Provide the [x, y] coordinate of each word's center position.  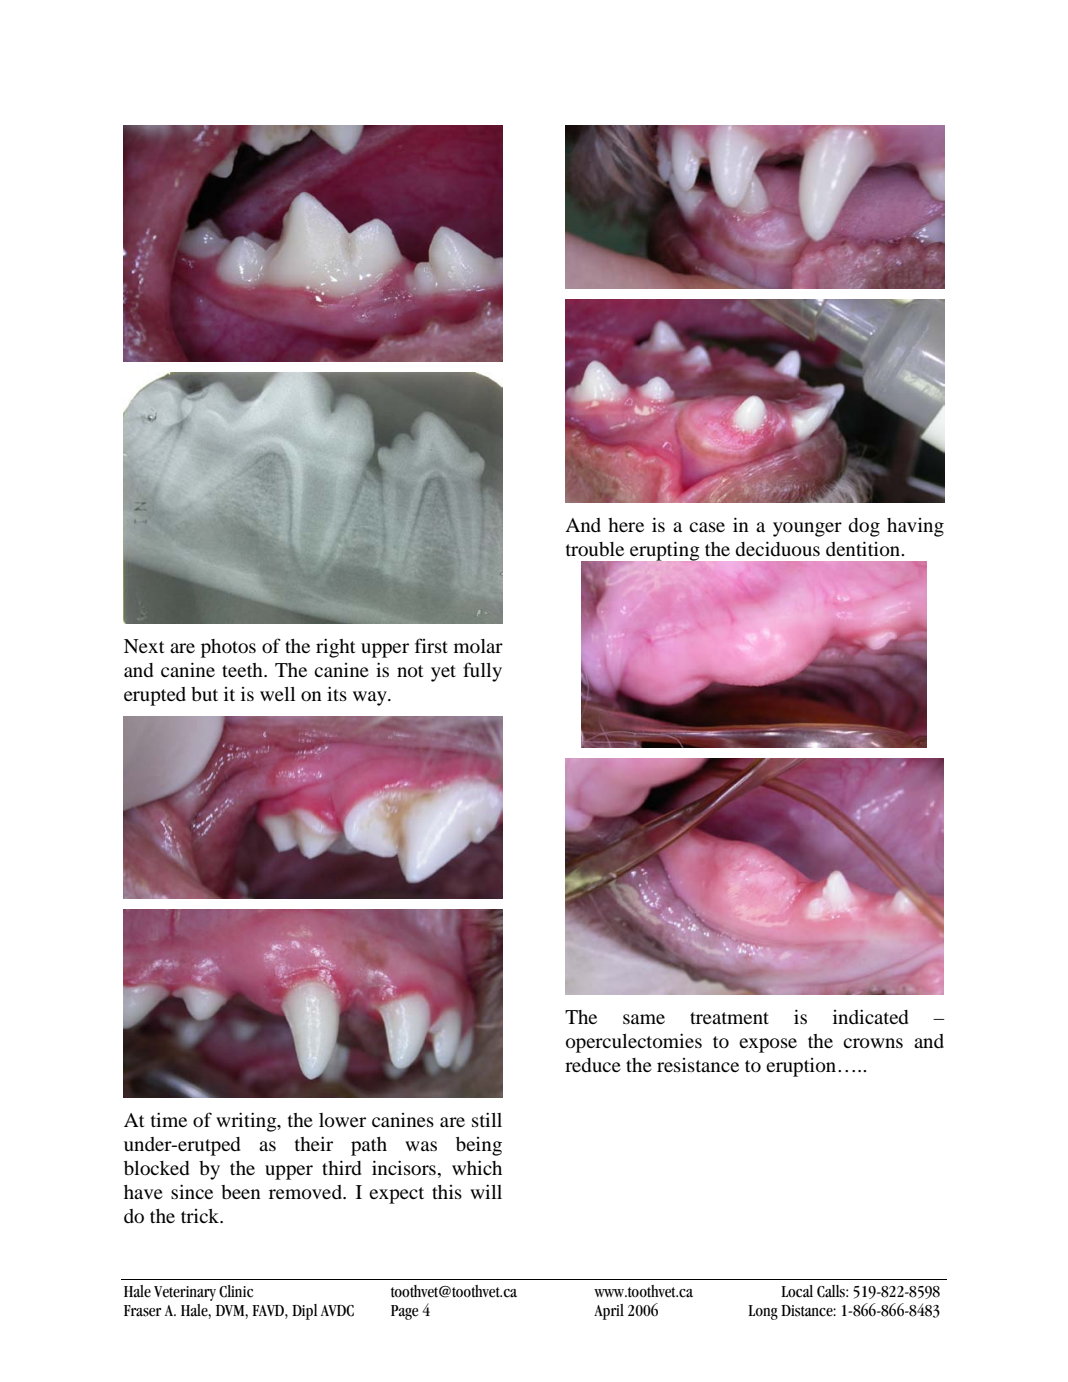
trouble [595, 549]
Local [797, 1291]
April [609, 1312]
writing [247, 1122]
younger [807, 529]
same [644, 1019]
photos [228, 648]
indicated [870, 1016]
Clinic [236, 1291]
